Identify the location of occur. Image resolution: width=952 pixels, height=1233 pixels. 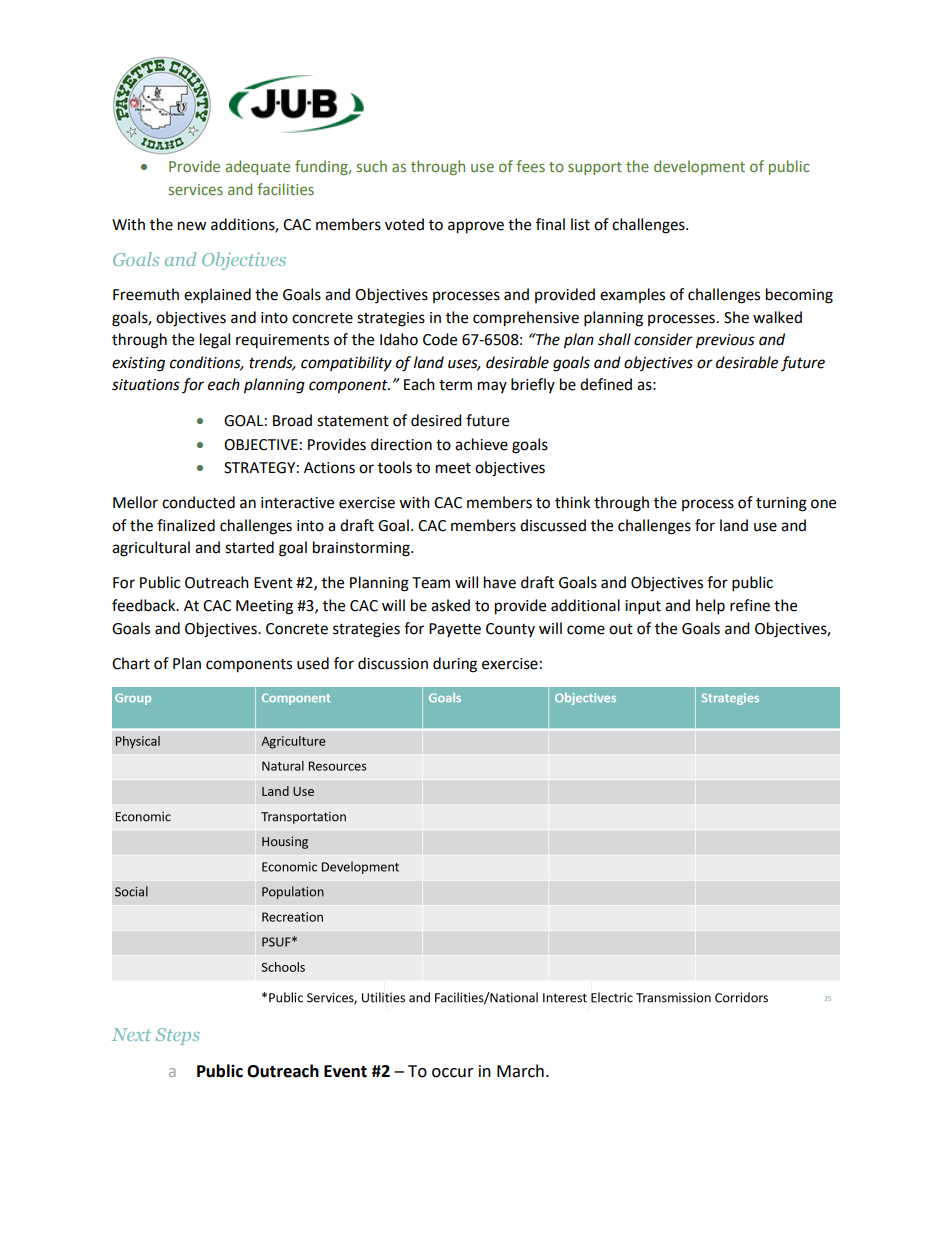
(453, 1073).
